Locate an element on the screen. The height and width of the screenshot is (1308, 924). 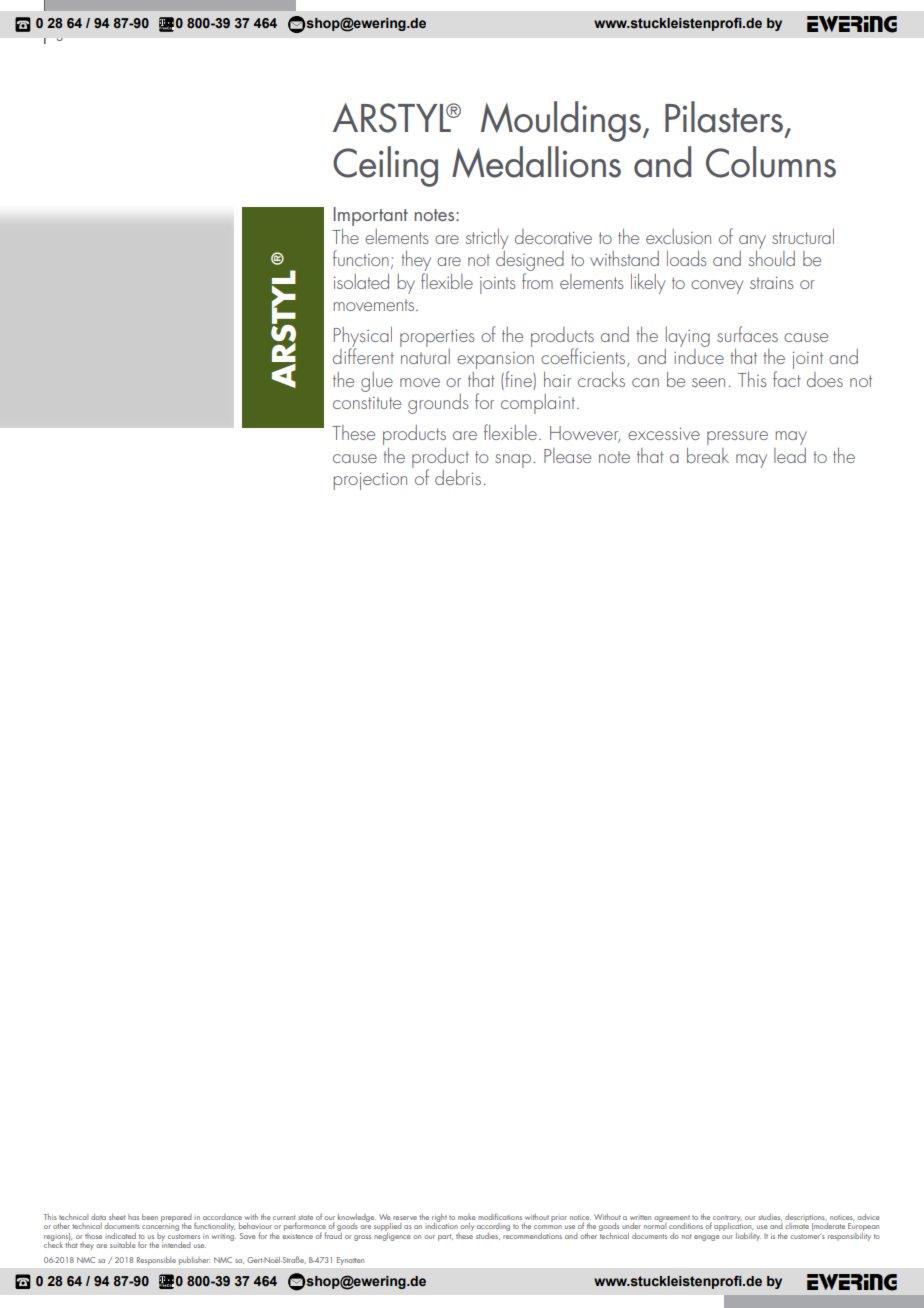
been is located at coordinates (150, 1217).
